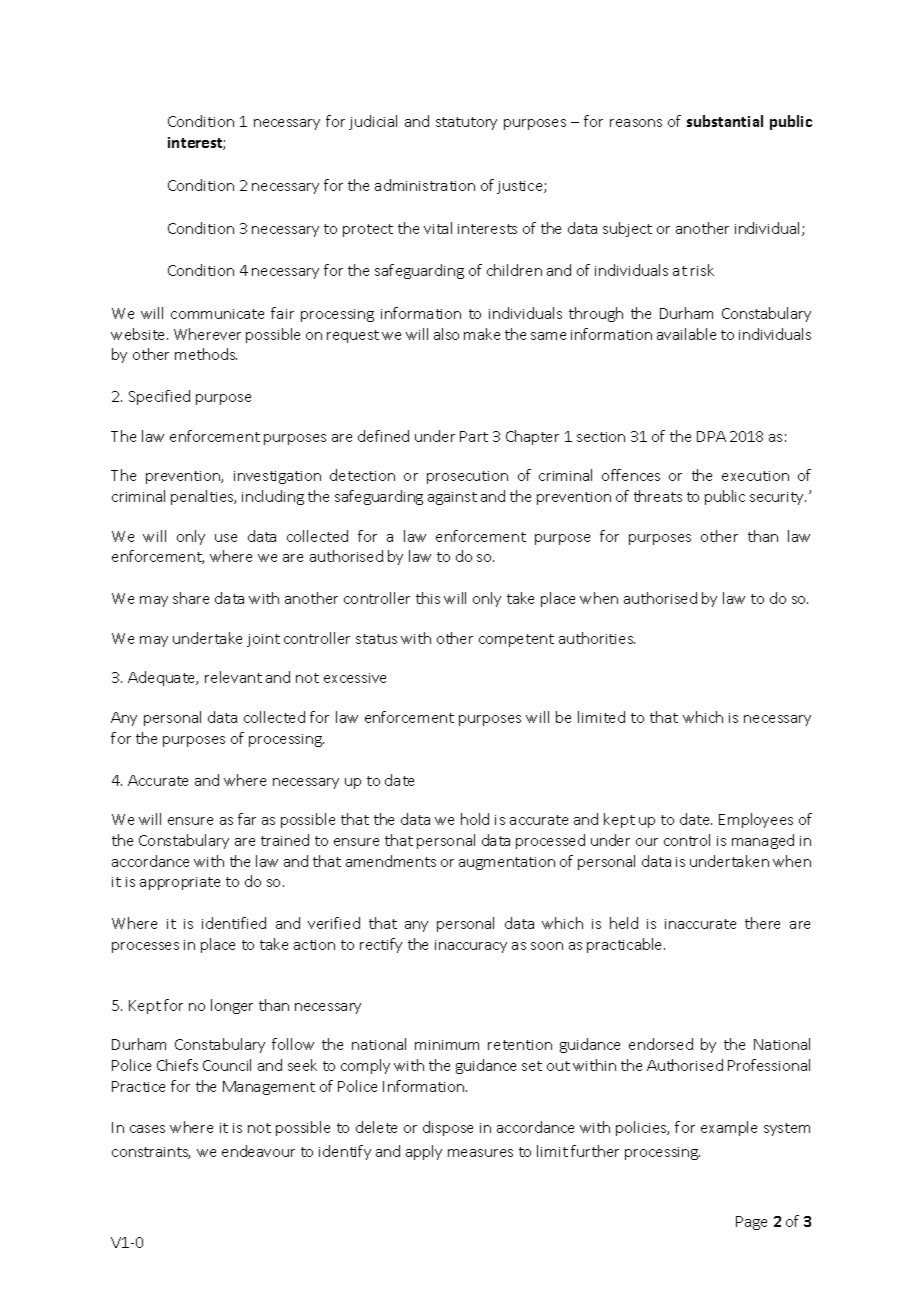 This image has width=924, height=1308. Describe the element at coordinates (516, 640) in the image. I see `competent` at that location.
